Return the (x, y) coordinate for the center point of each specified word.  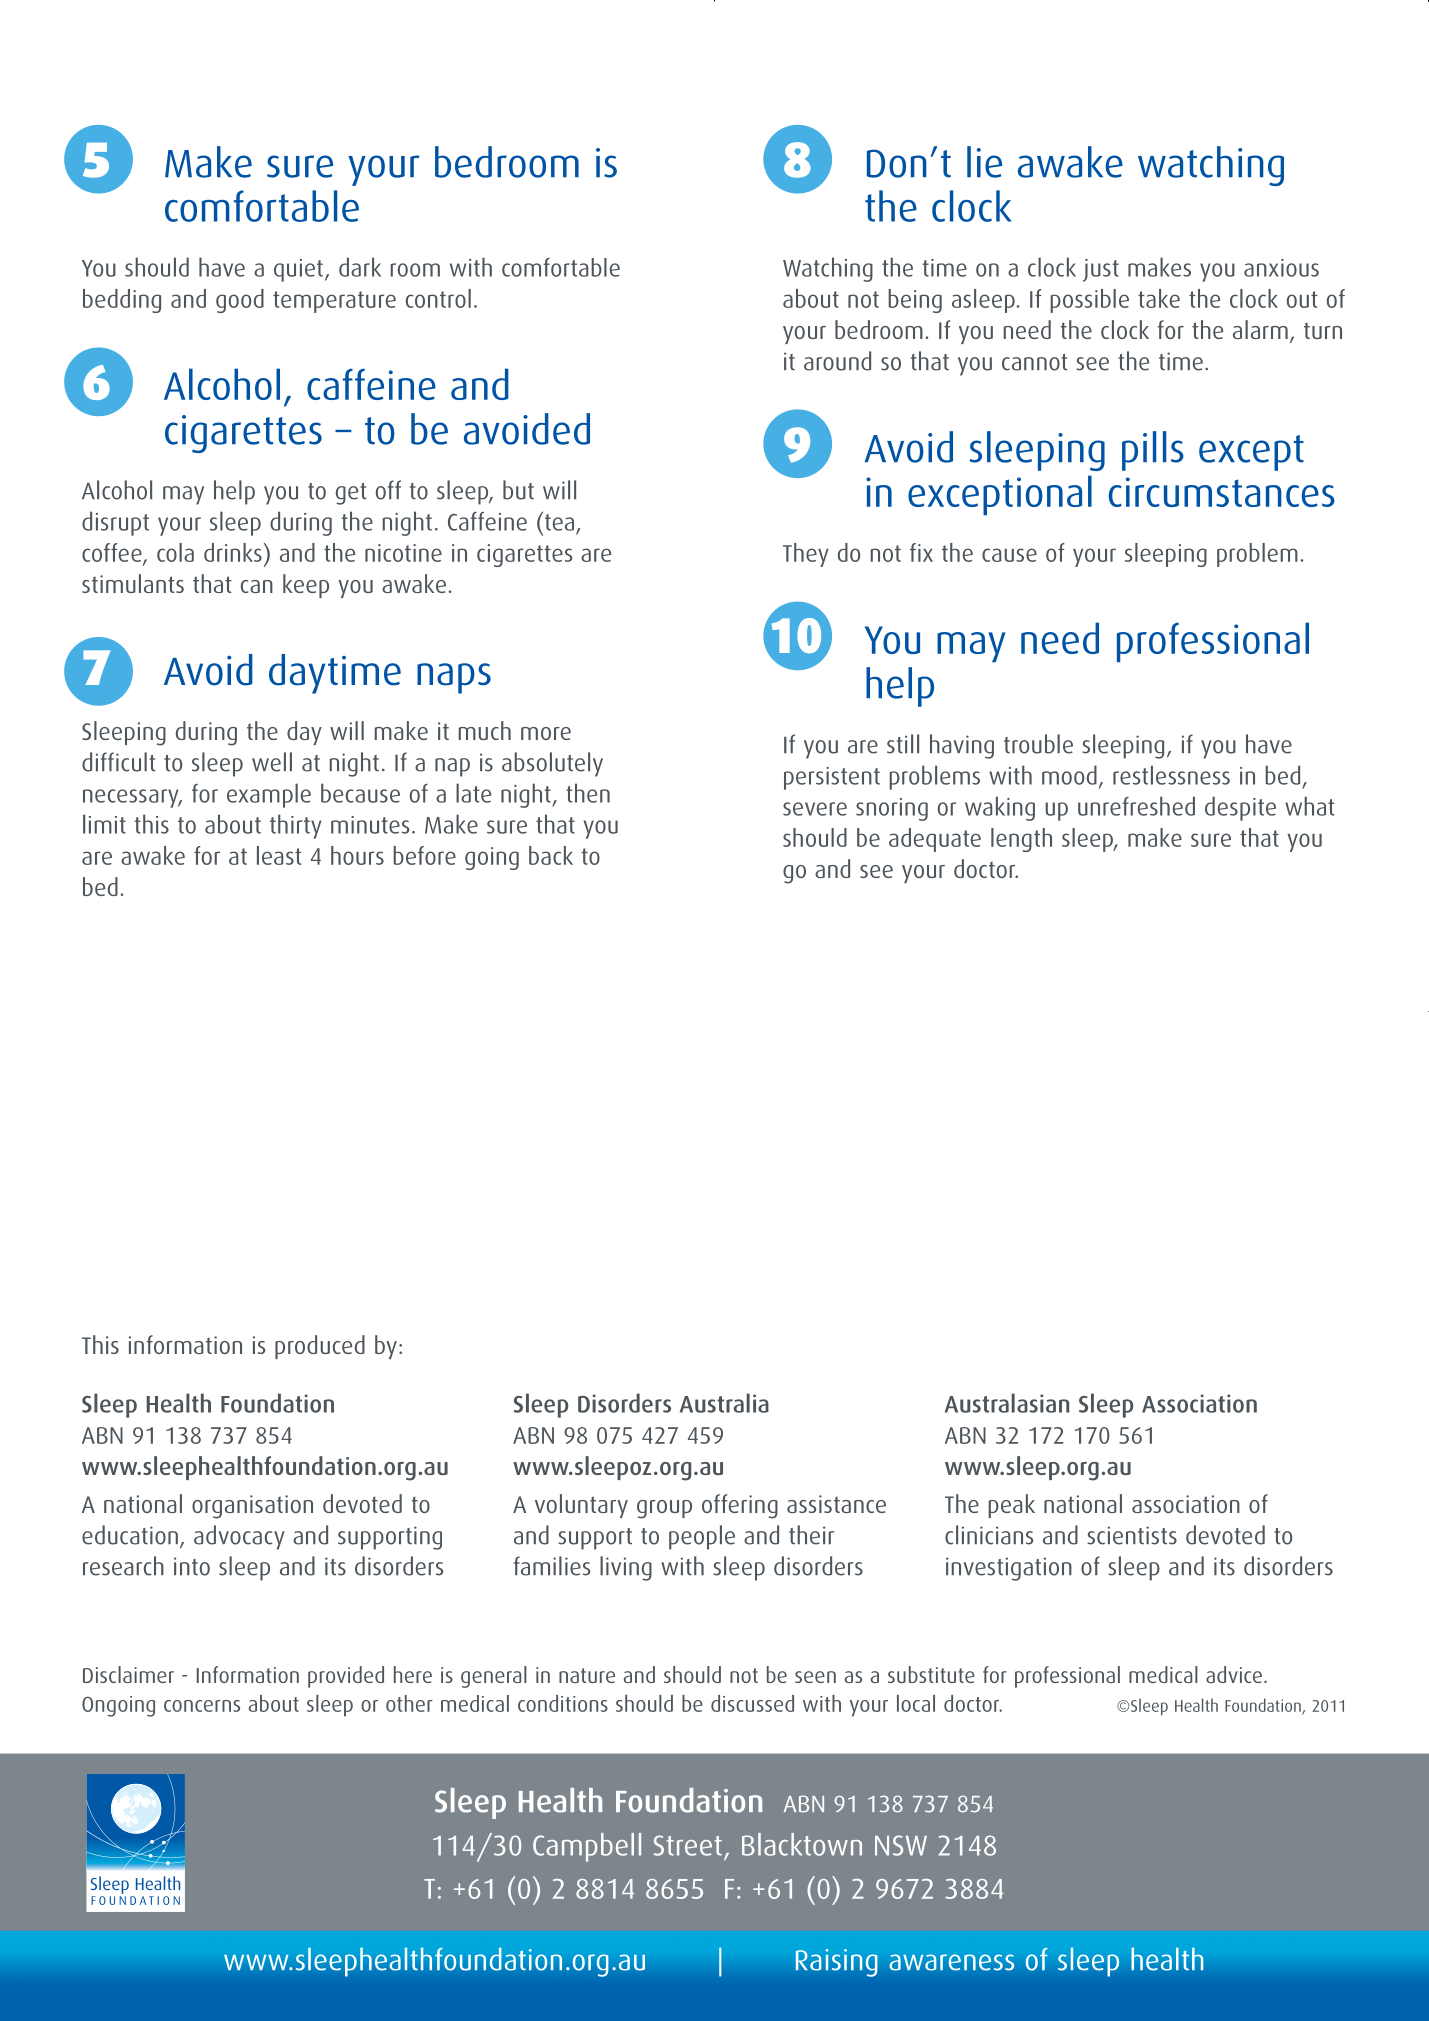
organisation (252, 1507)
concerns (202, 1706)
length (1021, 840)
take (1159, 298)
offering (740, 1506)
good (240, 301)
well (272, 762)
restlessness (1171, 775)
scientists (1132, 1535)
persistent (832, 778)
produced (320, 1347)
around (837, 361)
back (551, 855)
